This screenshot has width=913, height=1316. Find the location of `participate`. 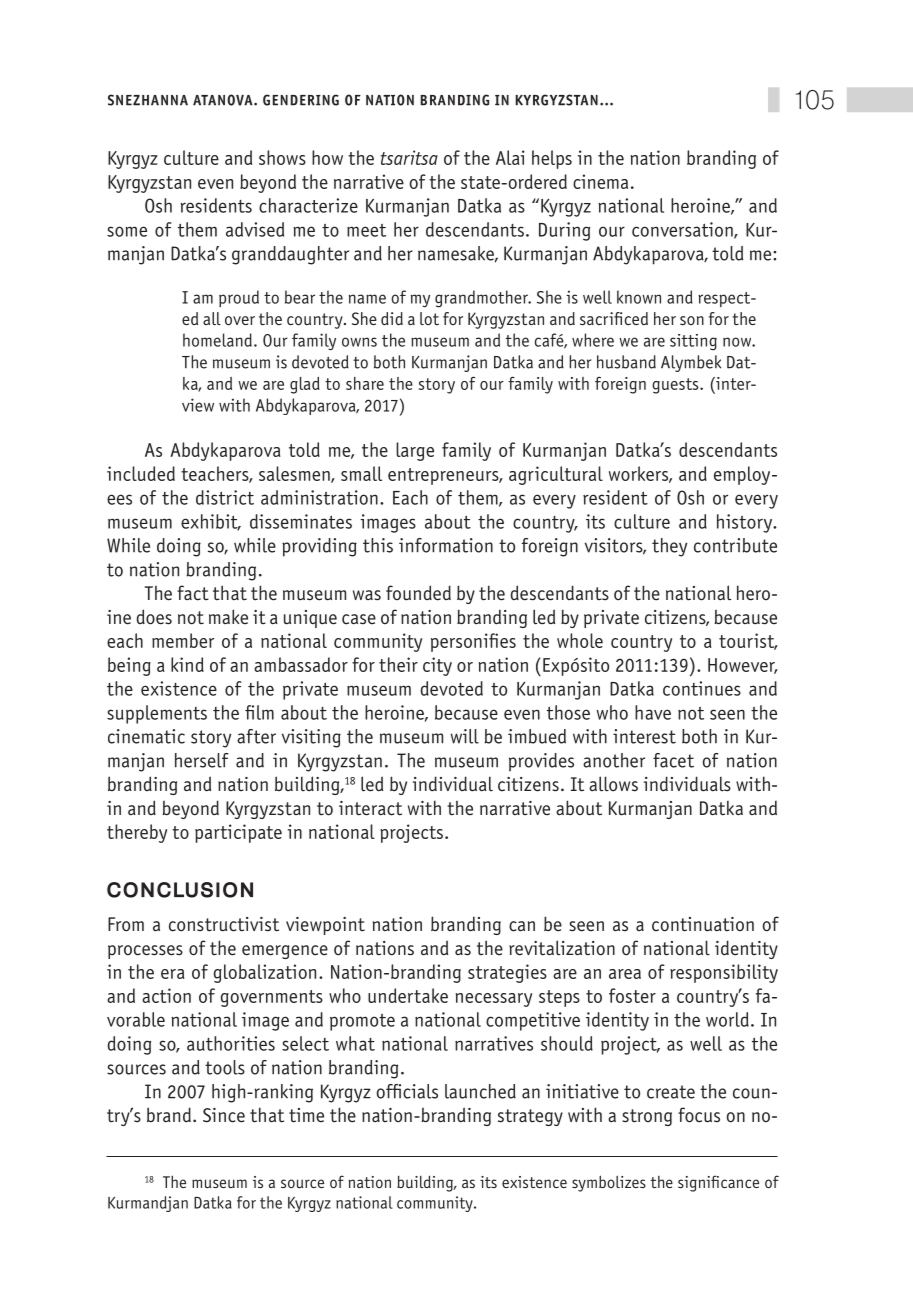

participate is located at coordinates (238, 833).
